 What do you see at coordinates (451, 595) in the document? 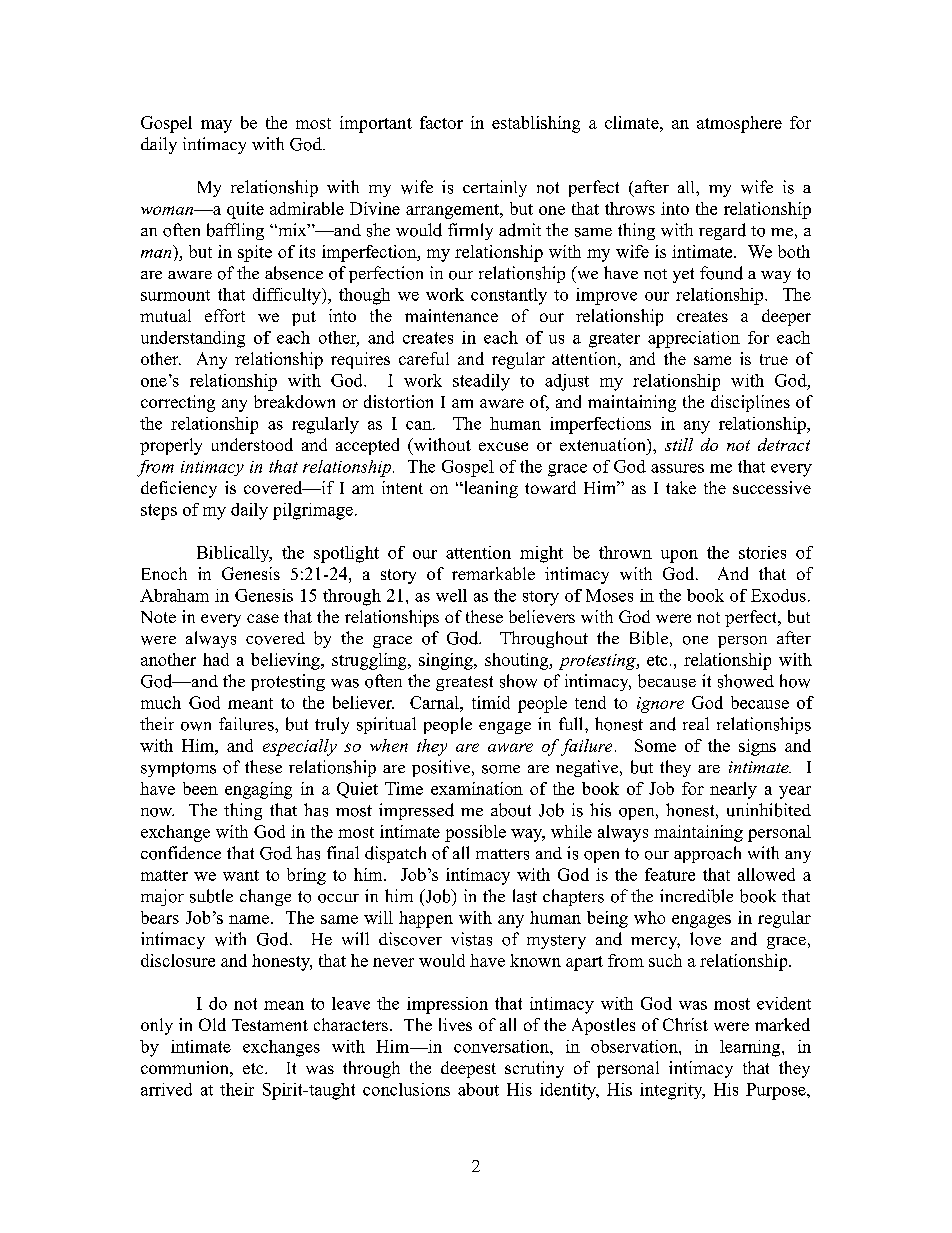
I see `well` at bounding box center [451, 595].
